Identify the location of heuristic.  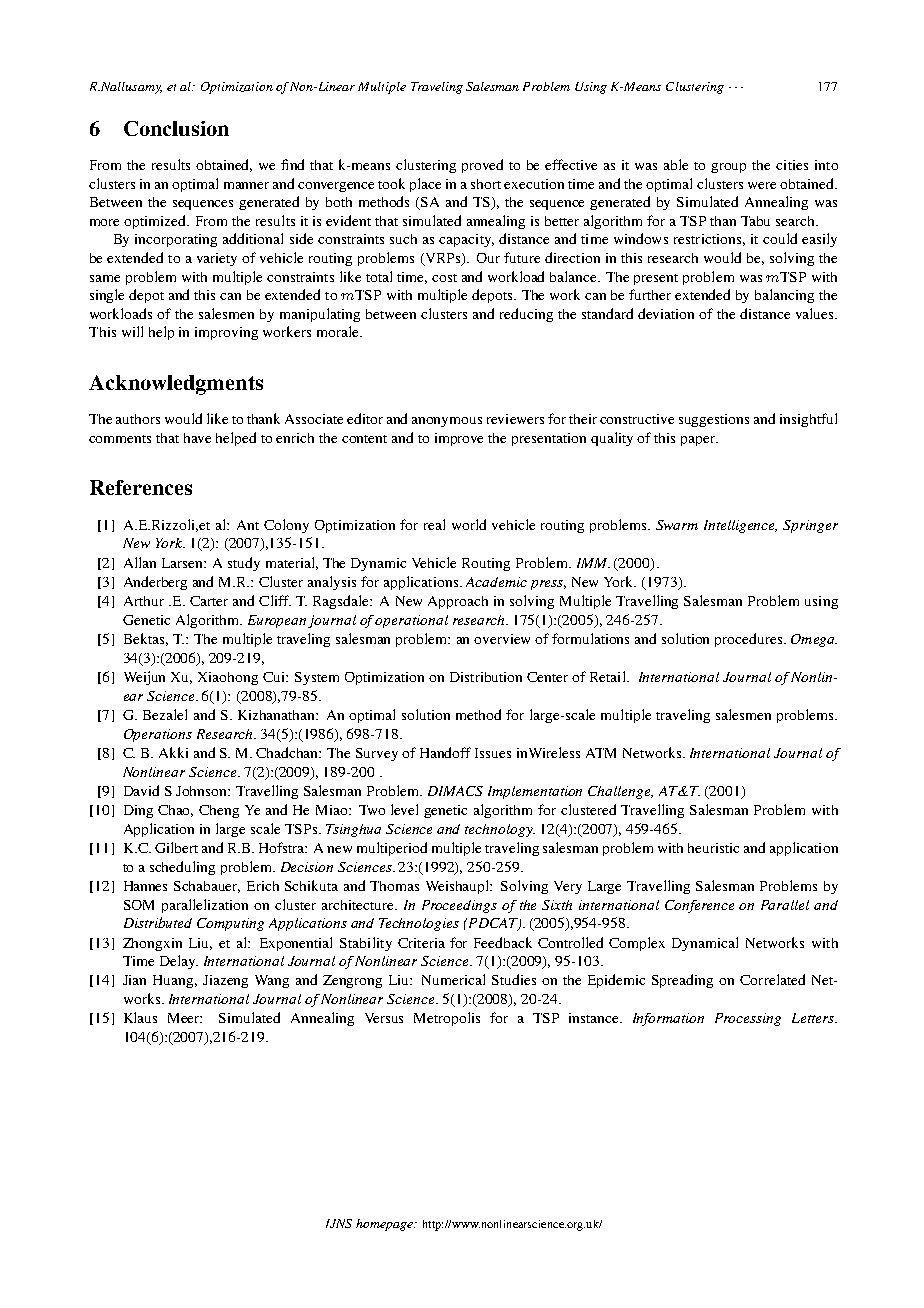
(713, 848).
